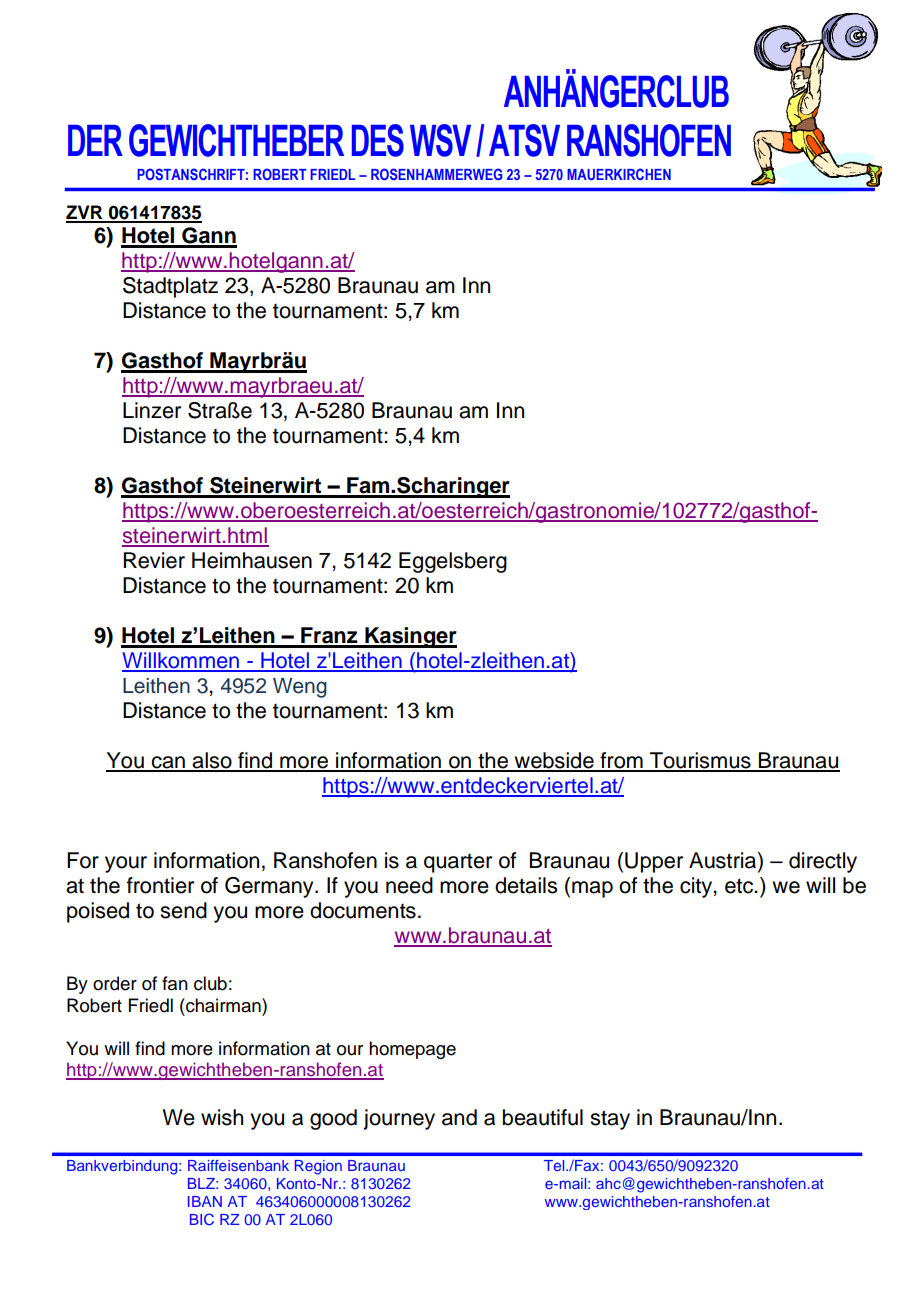 This screenshot has height=1308, width=924. I want to click on Upper, so click(654, 862).
